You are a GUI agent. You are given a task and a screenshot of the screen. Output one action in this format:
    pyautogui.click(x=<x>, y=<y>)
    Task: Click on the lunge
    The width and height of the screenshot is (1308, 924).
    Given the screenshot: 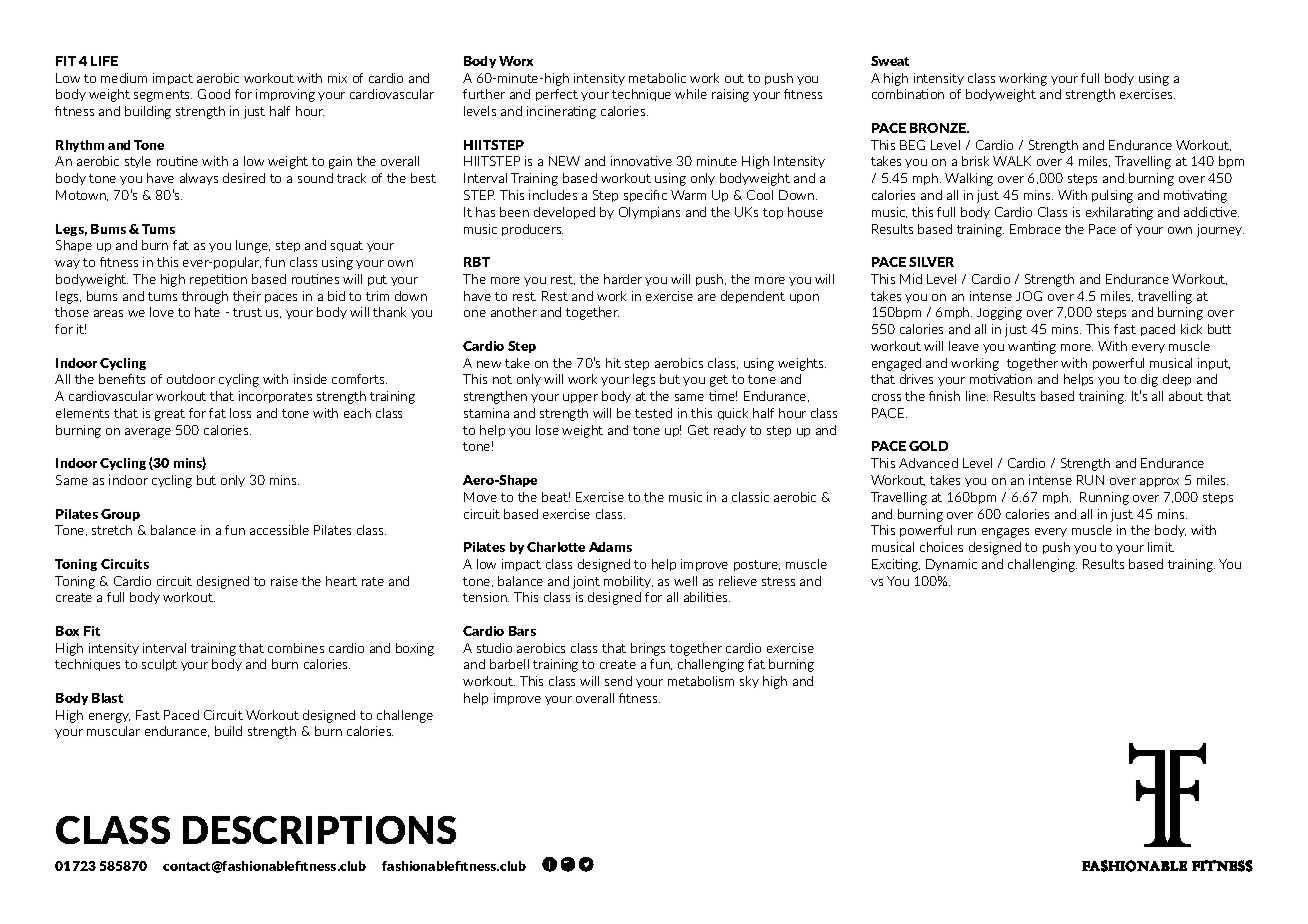 What is the action you would take?
    pyautogui.click(x=253, y=246)
